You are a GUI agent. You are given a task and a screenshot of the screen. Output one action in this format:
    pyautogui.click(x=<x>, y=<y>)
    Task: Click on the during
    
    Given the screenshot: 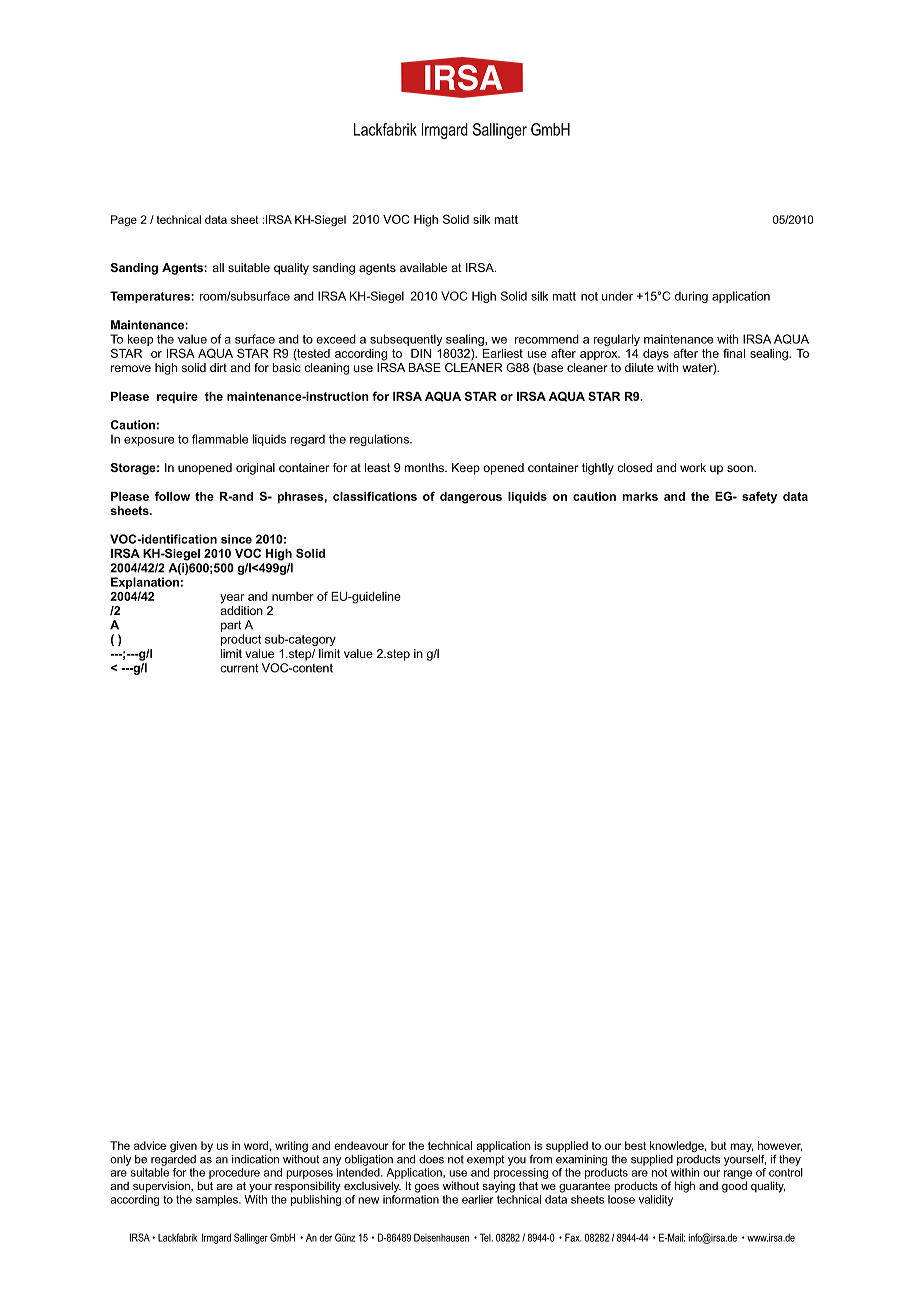 What is the action you would take?
    pyautogui.click(x=691, y=297)
